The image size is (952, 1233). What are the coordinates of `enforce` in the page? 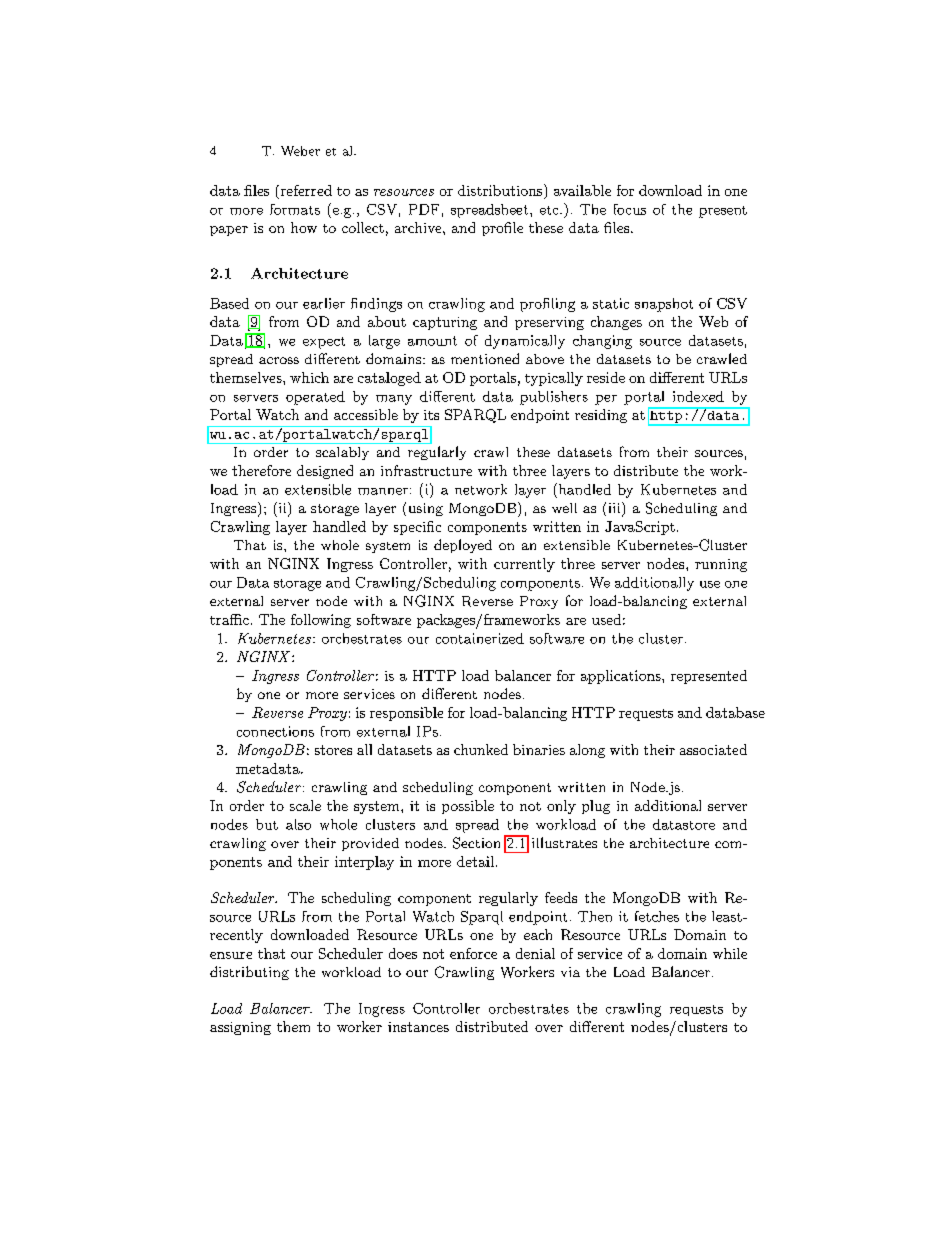 It's located at (473, 953).
